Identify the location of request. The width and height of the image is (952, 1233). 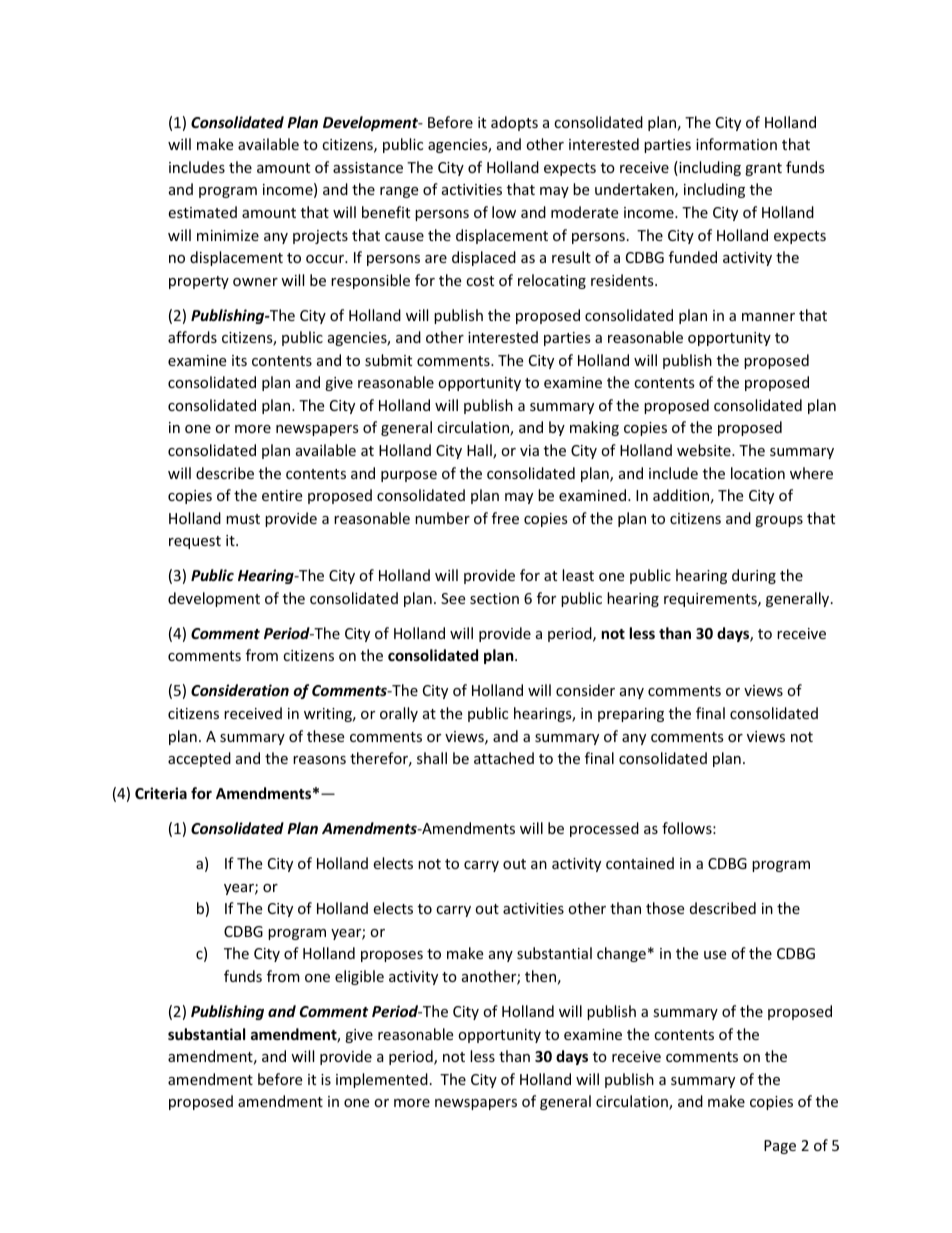
(195, 542).
